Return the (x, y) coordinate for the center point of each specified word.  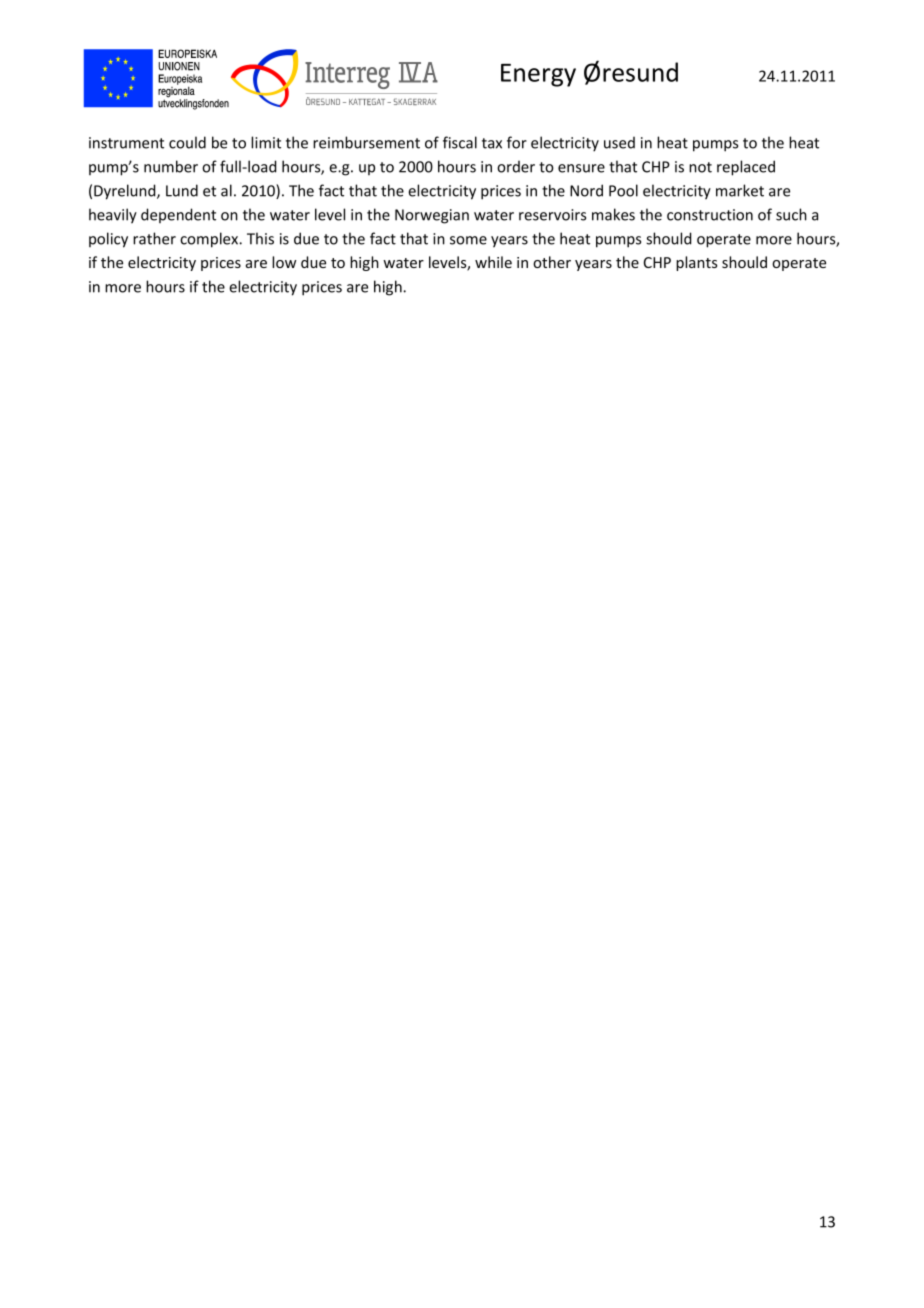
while (493, 262)
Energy (538, 75)
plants (696, 263)
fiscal (460, 142)
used (619, 143)
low (284, 262)
